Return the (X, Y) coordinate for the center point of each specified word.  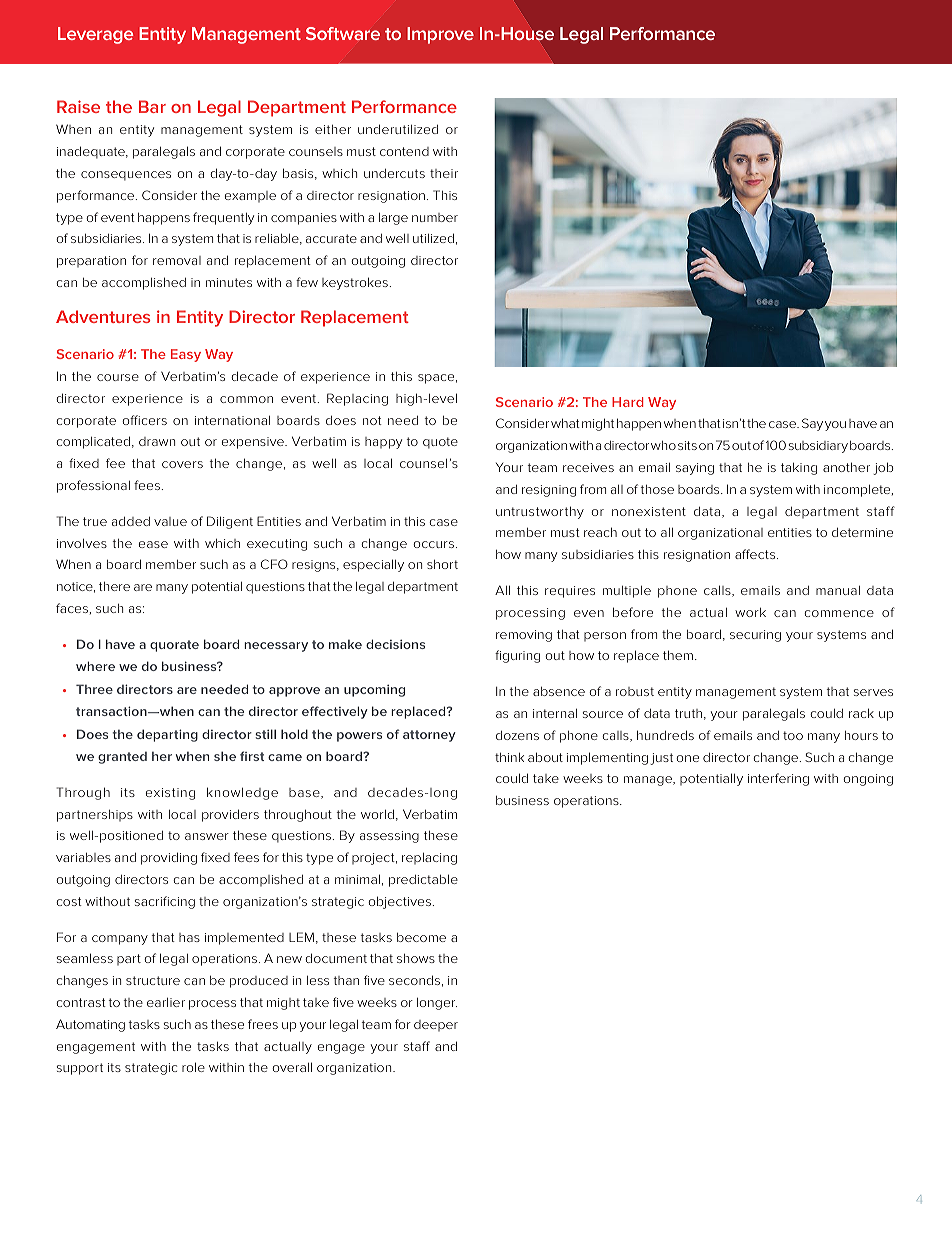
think (509, 757)
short (442, 564)
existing (170, 794)
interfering (778, 779)
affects (756, 554)
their (444, 173)
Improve (440, 35)
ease (153, 544)
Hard (627, 402)
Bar (152, 106)
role (193, 1067)
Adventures (103, 316)
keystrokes (356, 283)
